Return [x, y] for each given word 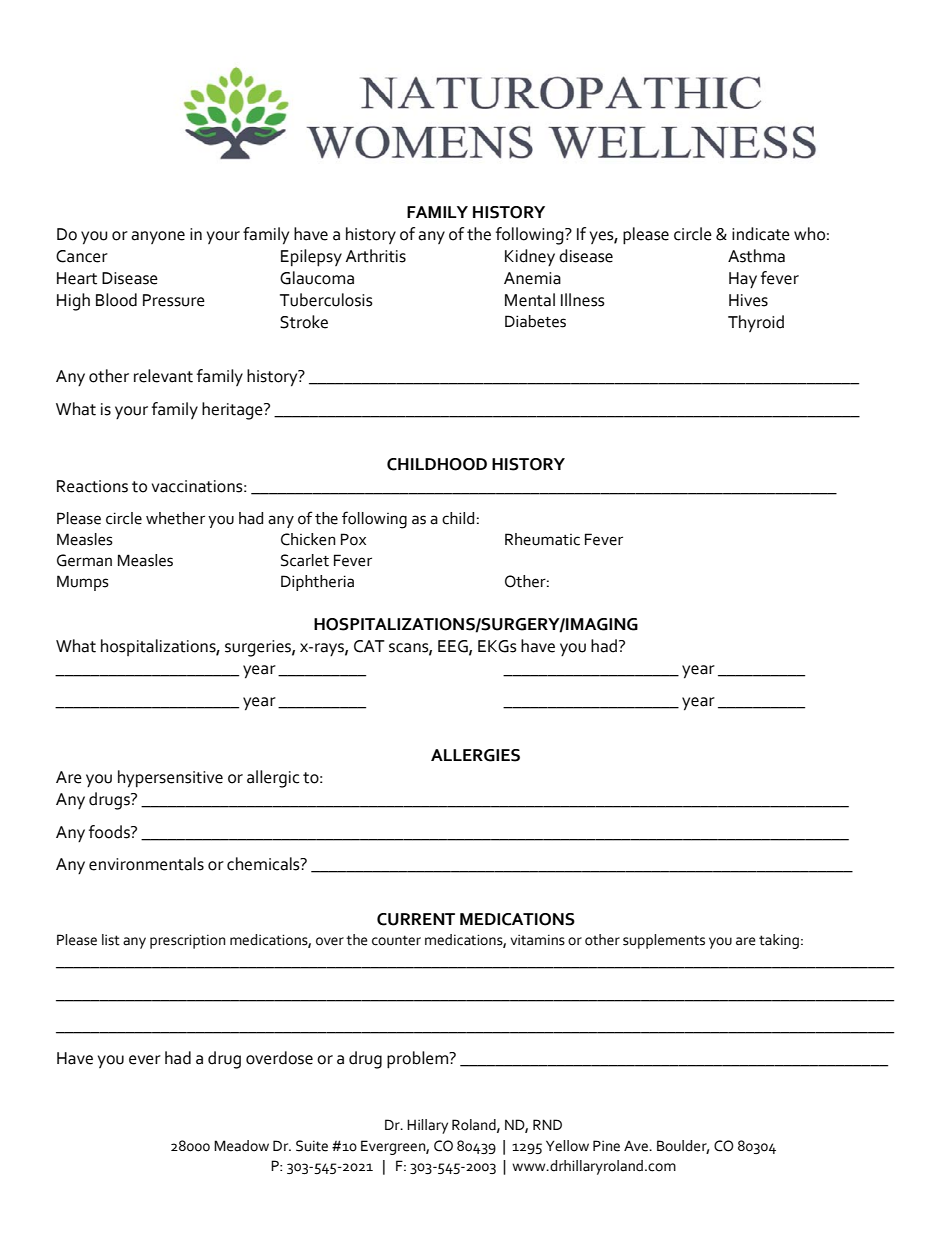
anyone [158, 237]
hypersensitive [170, 779]
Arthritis [376, 256]
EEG [454, 647]
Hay [743, 280]
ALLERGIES [475, 755]
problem [418, 1060]
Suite [312, 1146]
